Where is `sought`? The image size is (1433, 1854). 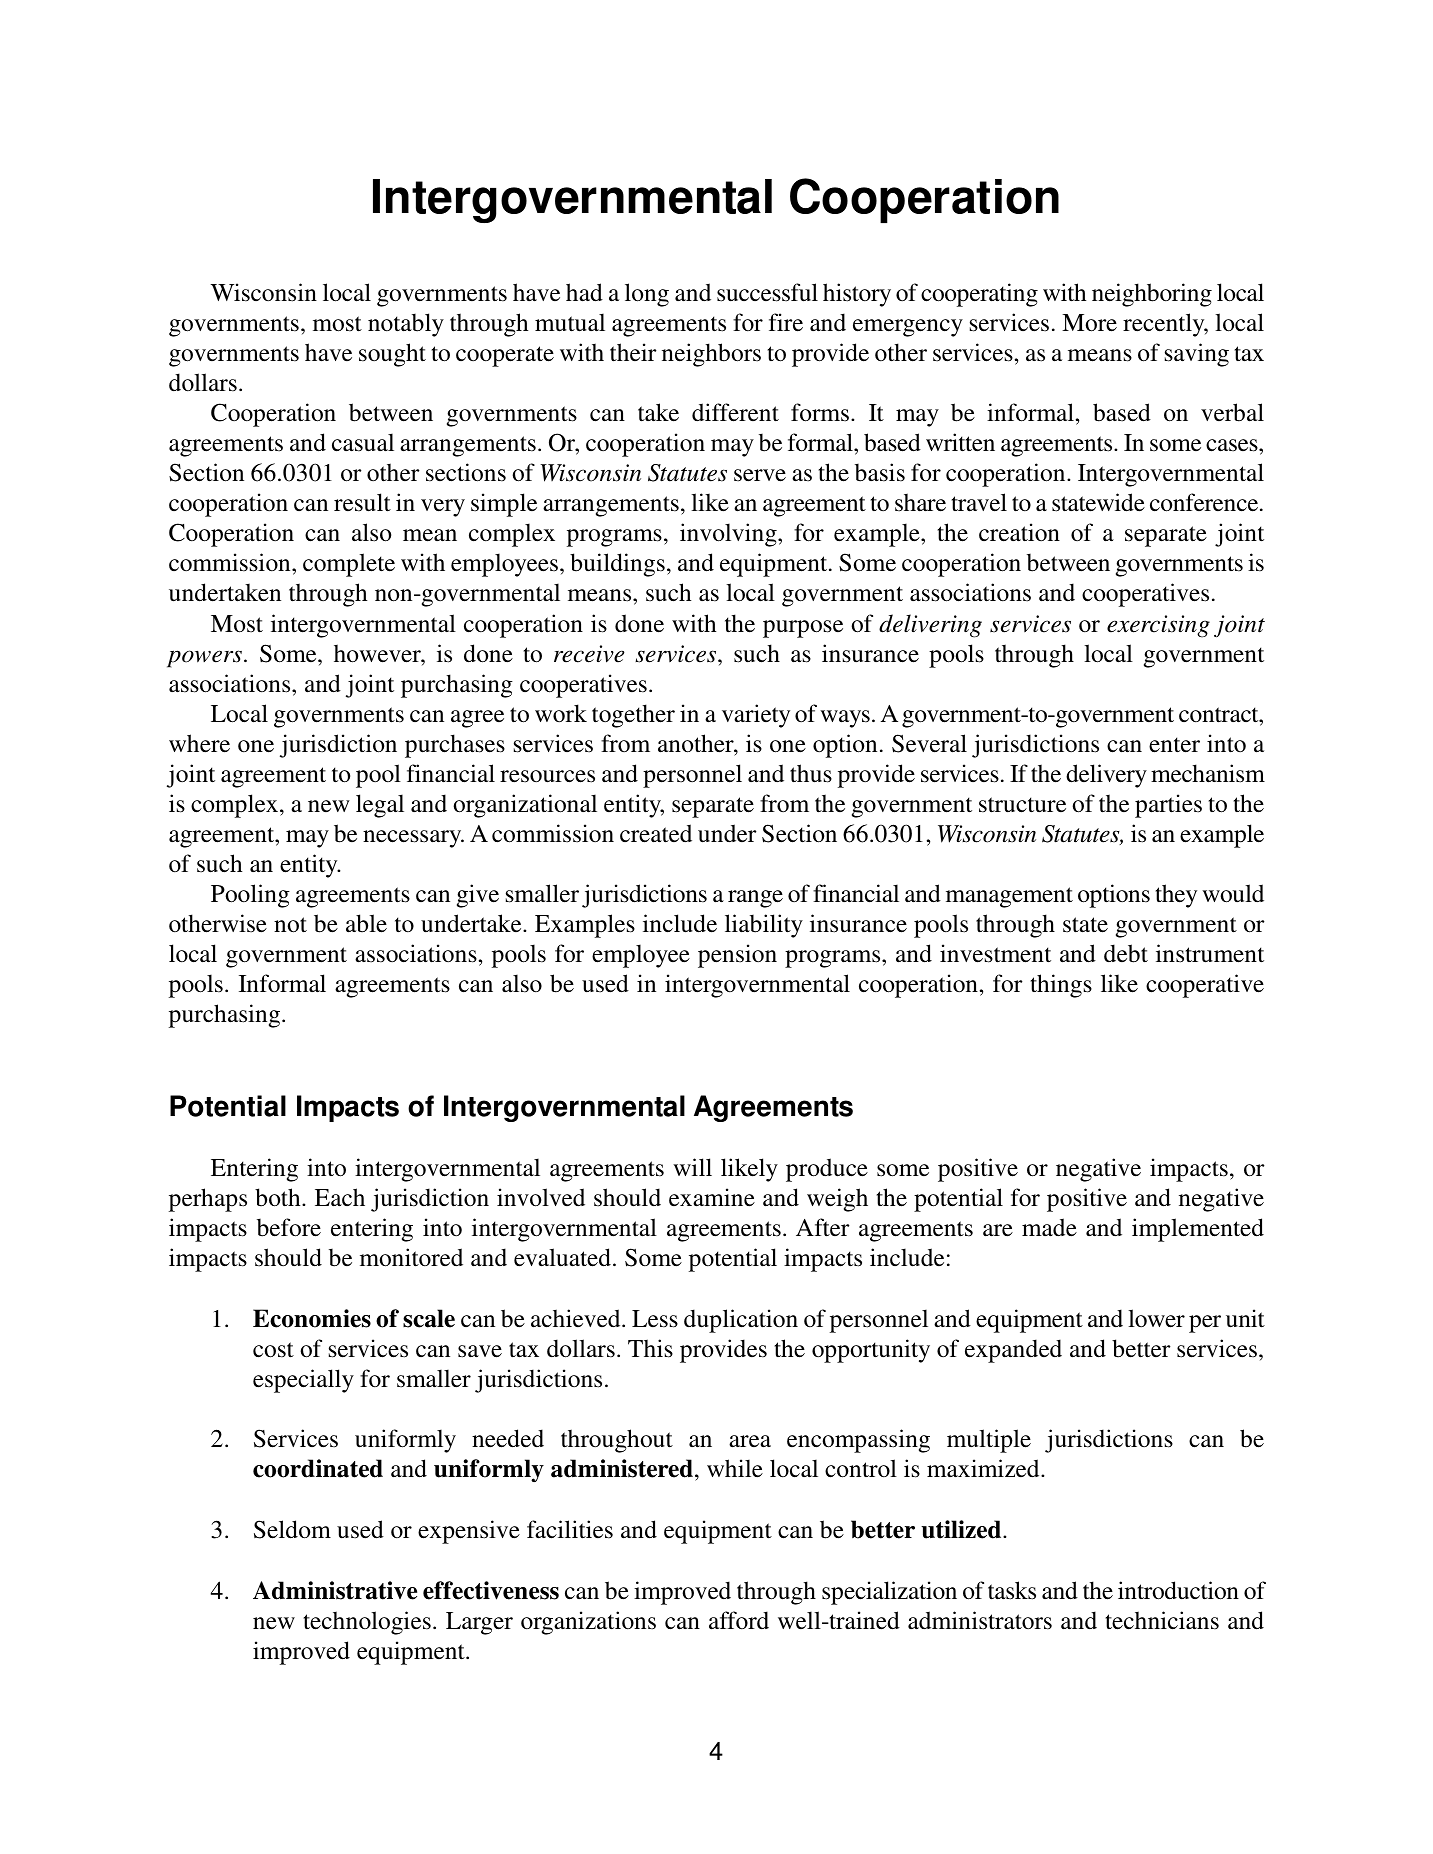 sought is located at coordinates (392, 355).
